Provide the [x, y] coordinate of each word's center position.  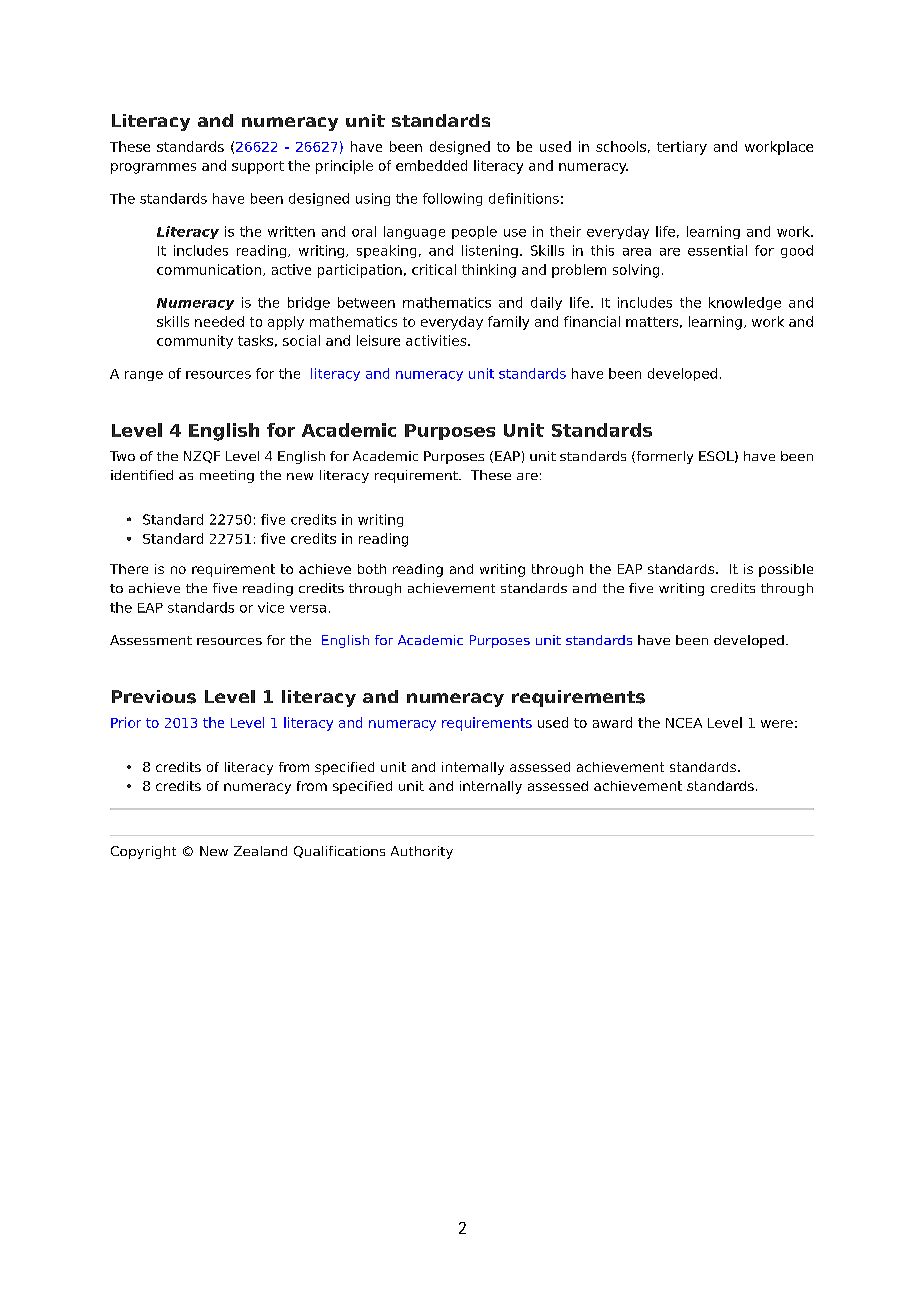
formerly [663, 457]
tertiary [682, 148]
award [612, 722]
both [372, 569]
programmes [153, 168]
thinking [489, 271]
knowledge [745, 303]
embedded [431, 165]
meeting [227, 476]
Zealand [260, 851]
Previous [154, 697]
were [777, 724]
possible [786, 570]
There [129, 569]
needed [219, 321]
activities [437, 340]
